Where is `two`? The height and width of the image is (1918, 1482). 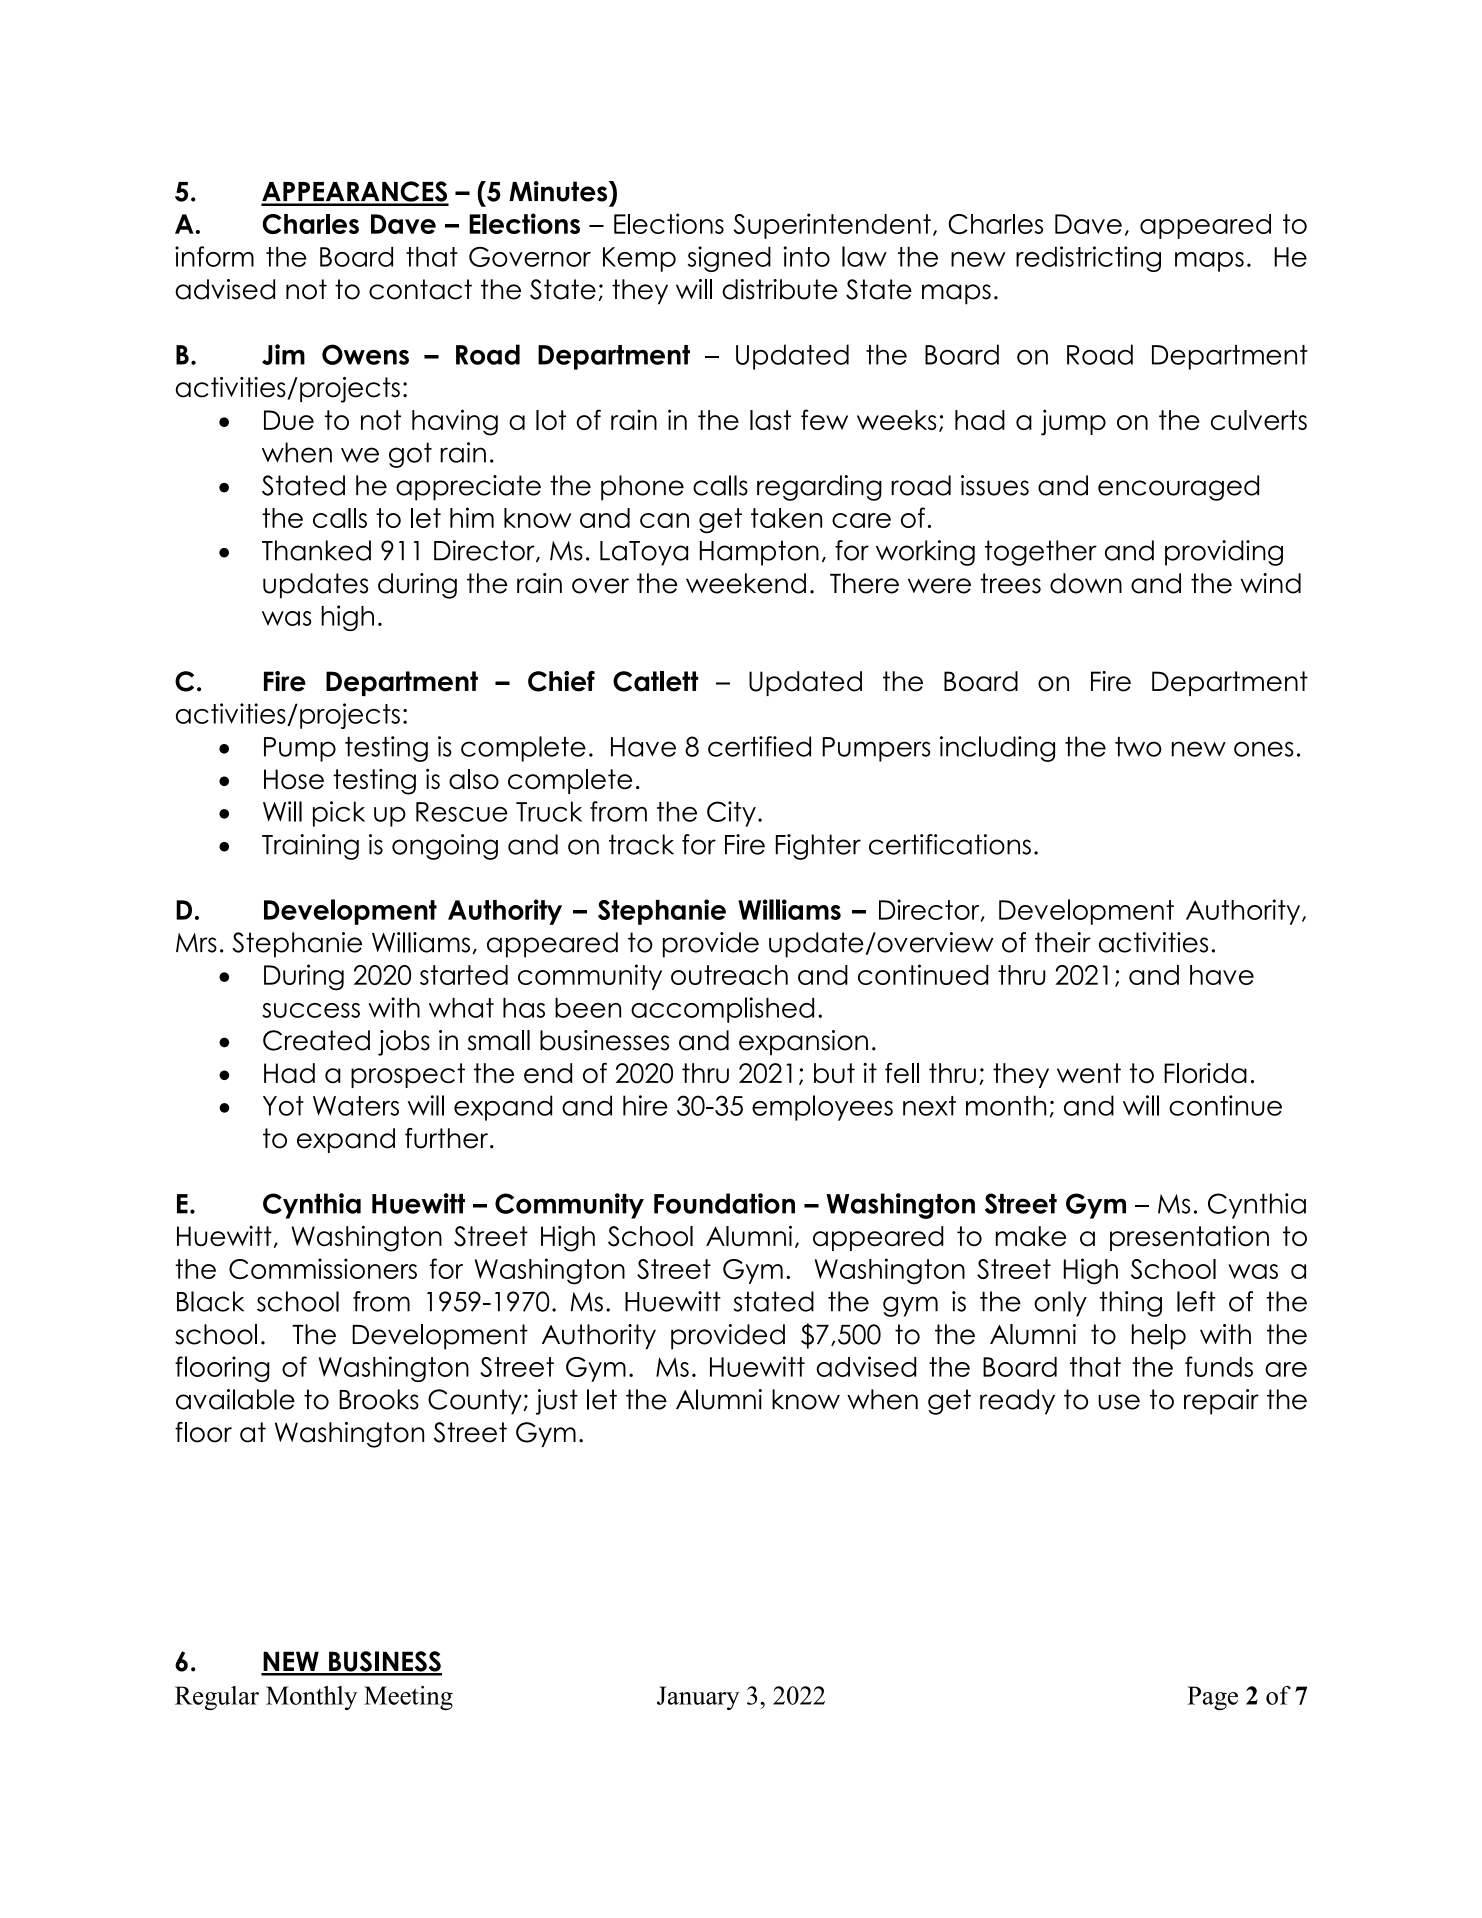
two is located at coordinates (1138, 747).
